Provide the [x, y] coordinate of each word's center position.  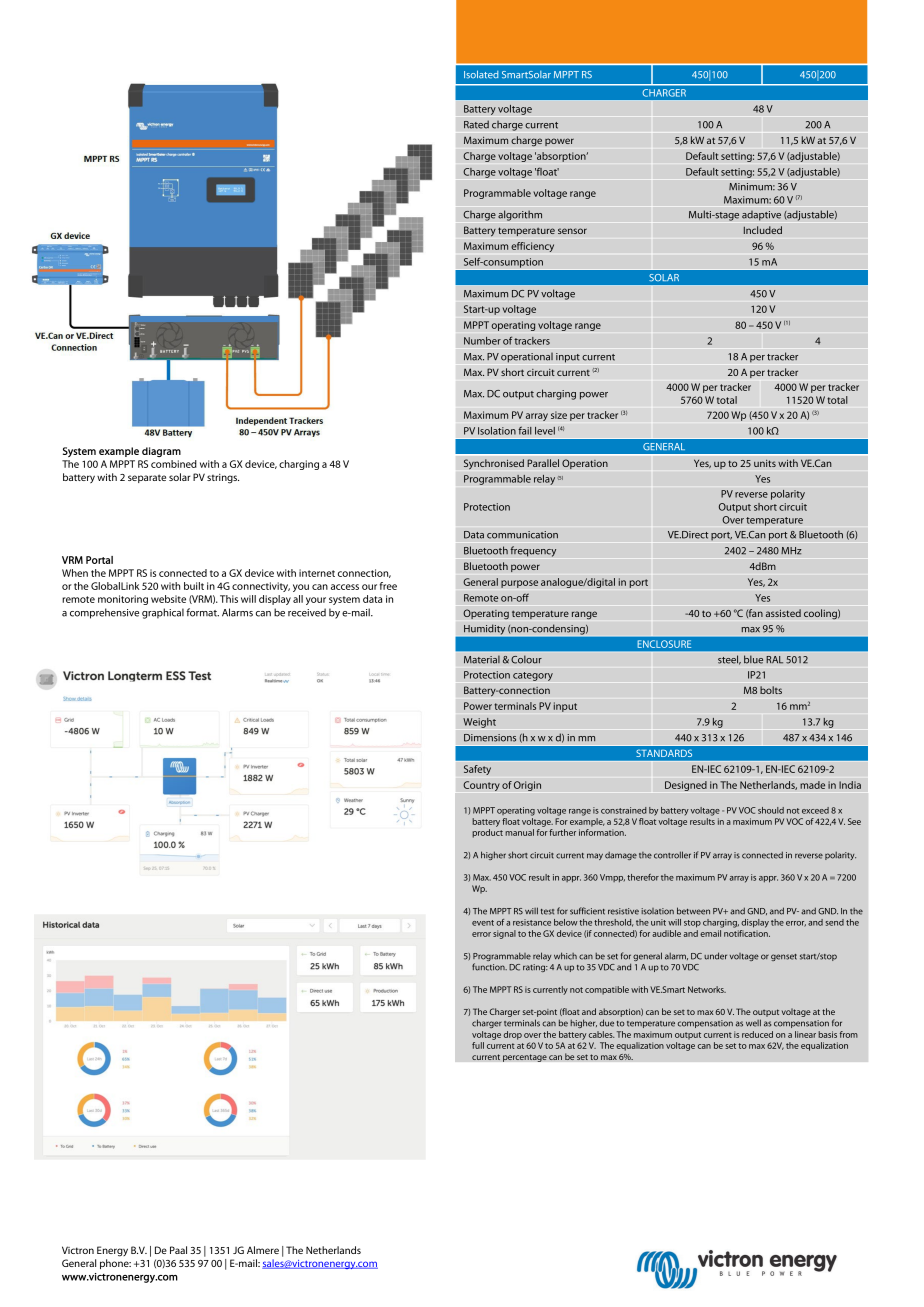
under [715, 956]
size [559, 415]
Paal [178, 1250]
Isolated [481, 74]
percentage [525, 1058]
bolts [771, 690]
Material [482, 659]
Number [482, 340]
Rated [476, 124]
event [483, 923]
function [489, 967]
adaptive [761, 216]
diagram [161, 452]
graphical [163, 613]
